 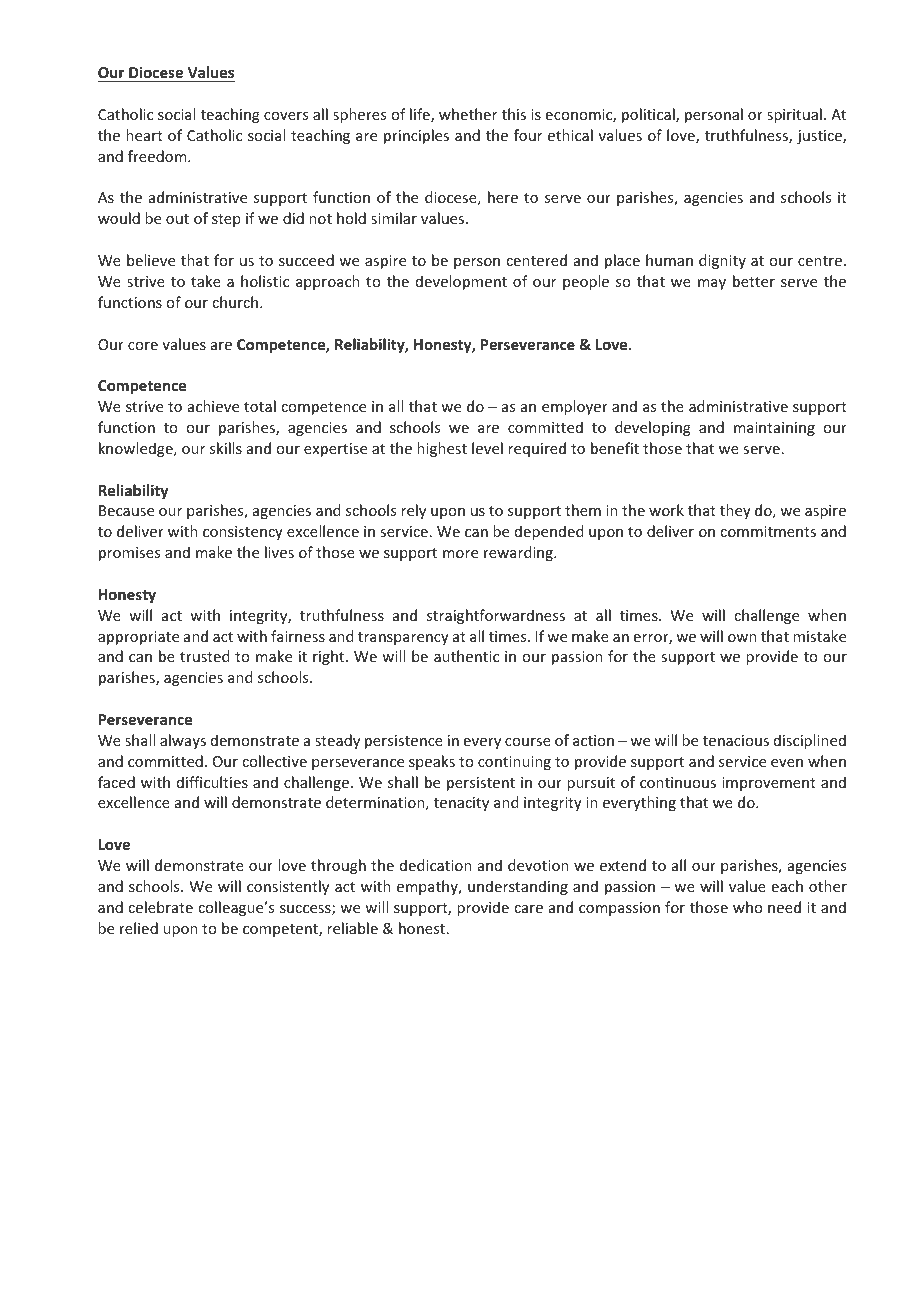 What do you see at coordinates (794, 115) in the screenshot?
I see `spiritual` at bounding box center [794, 115].
